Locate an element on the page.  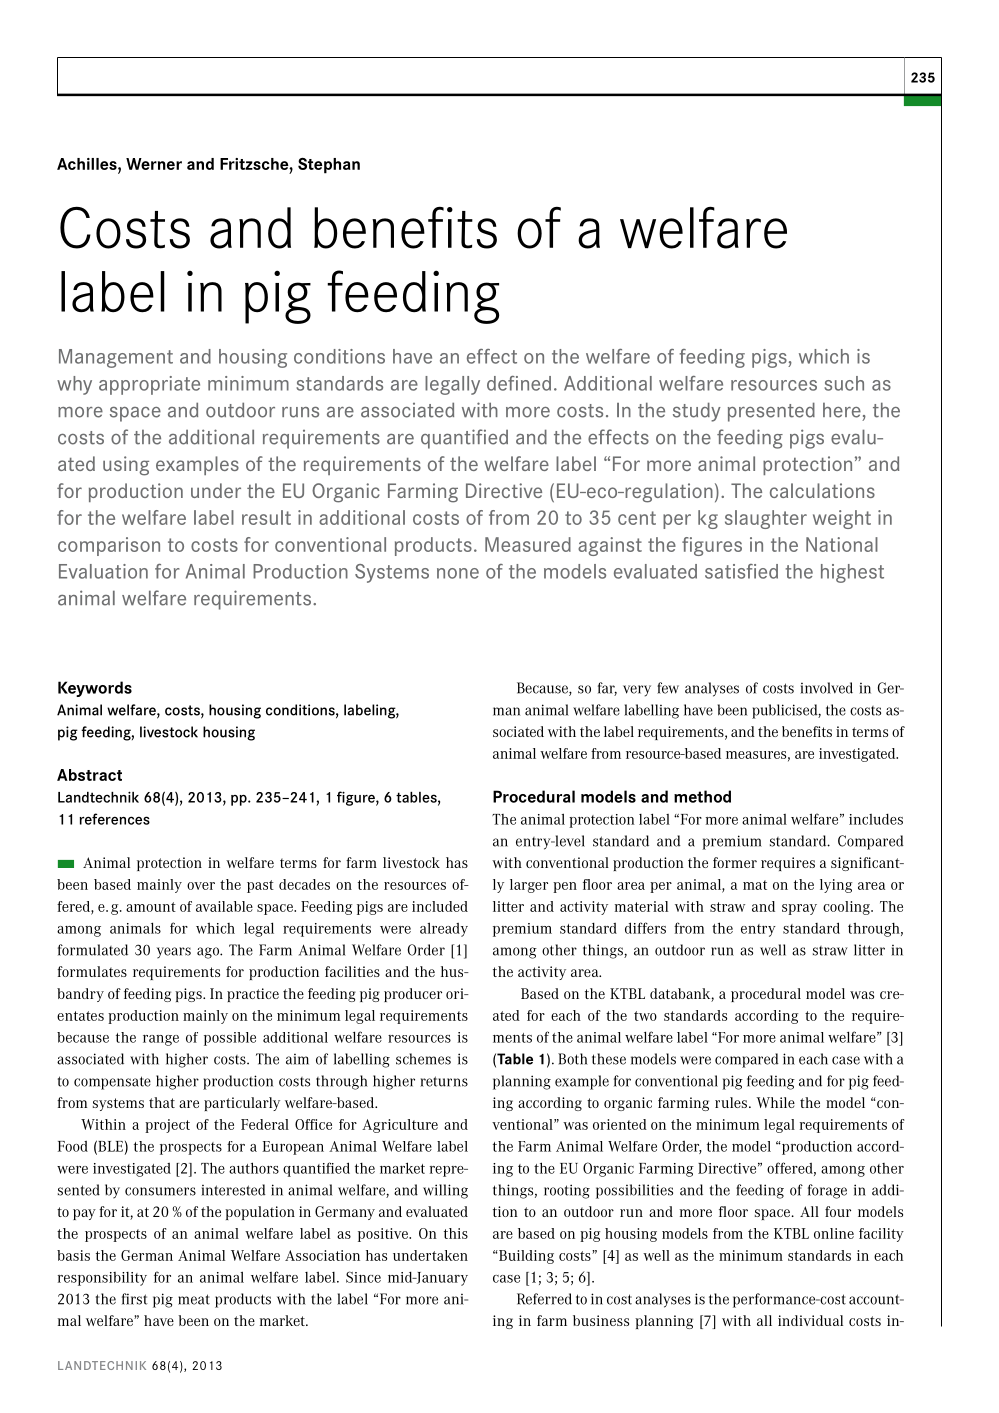
meat is located at coordinates (194, 1299).
